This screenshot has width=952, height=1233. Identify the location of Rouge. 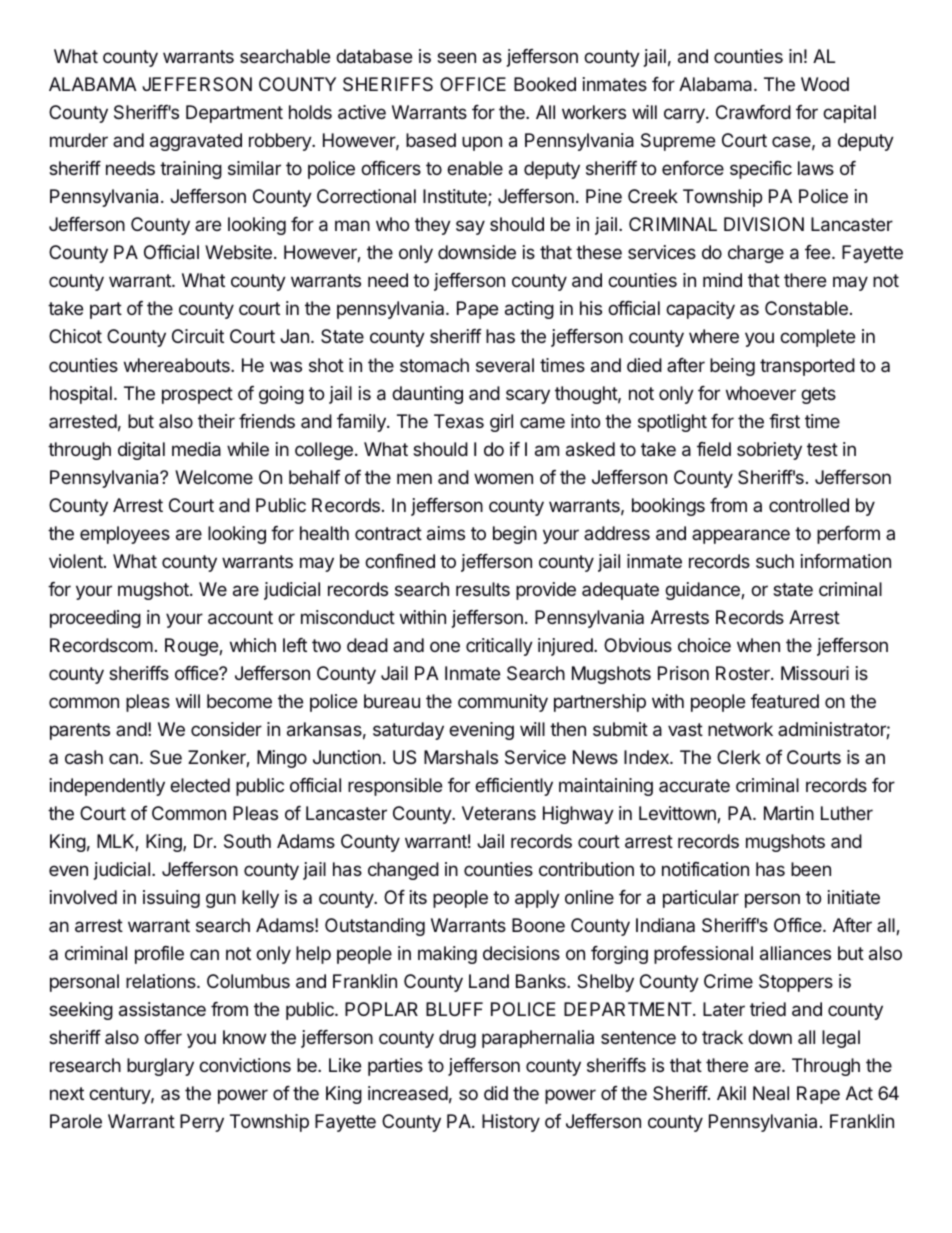
(192, 647).
